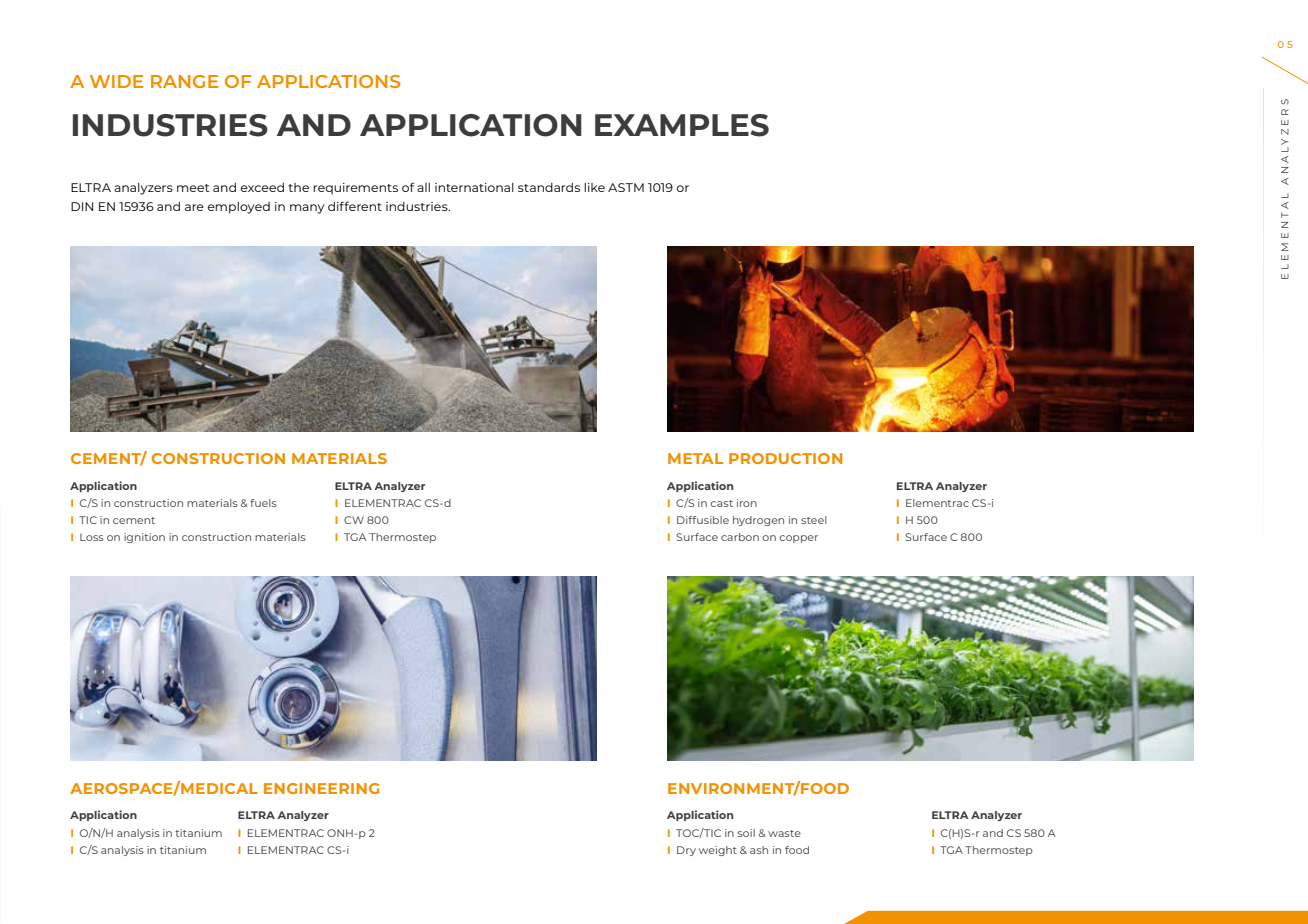  What do you see at coordinates (746, 833) in the image?
I see `soil` at bounding box center [746, 833].
